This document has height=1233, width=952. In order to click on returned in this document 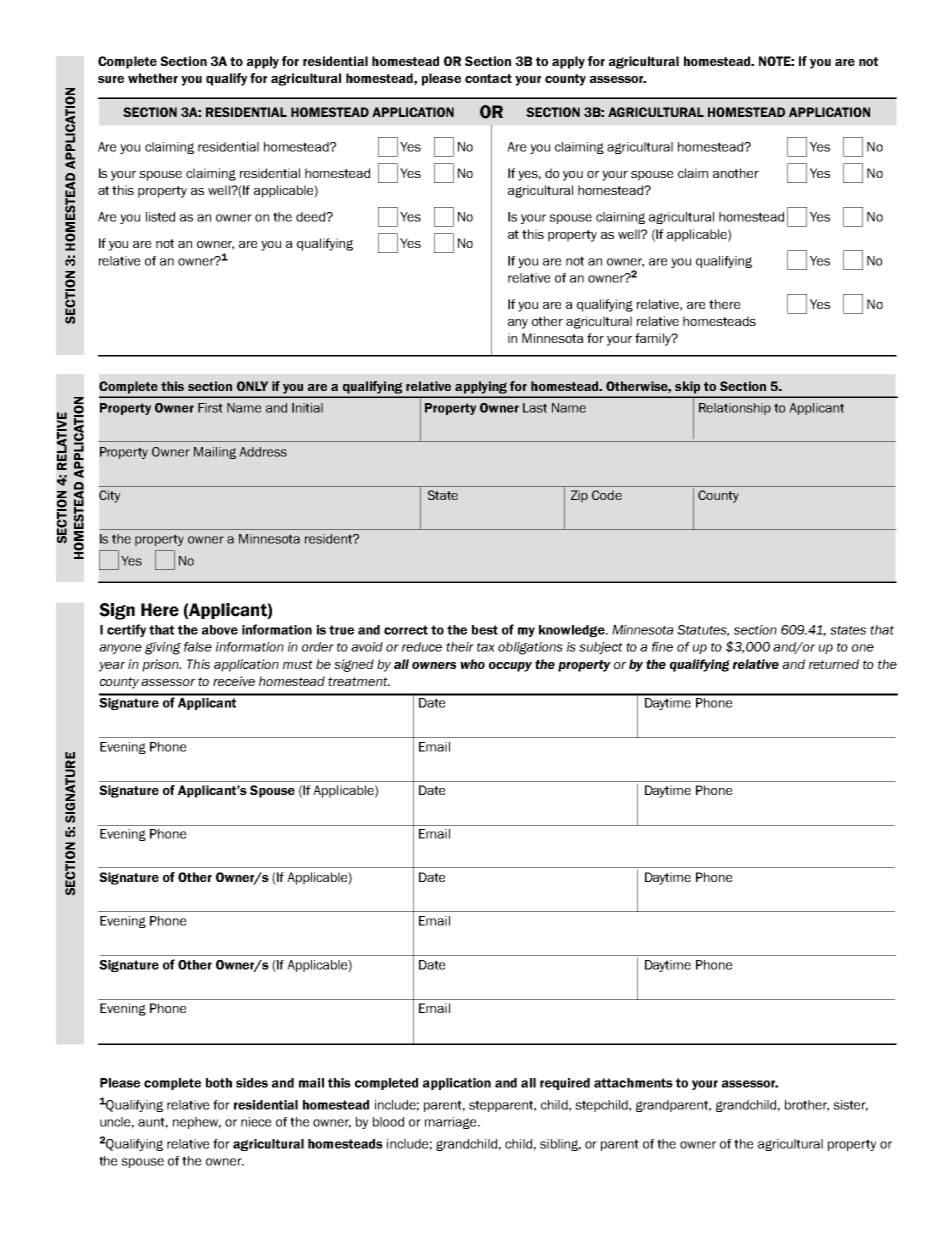, I will do `click(834, 664)`.
